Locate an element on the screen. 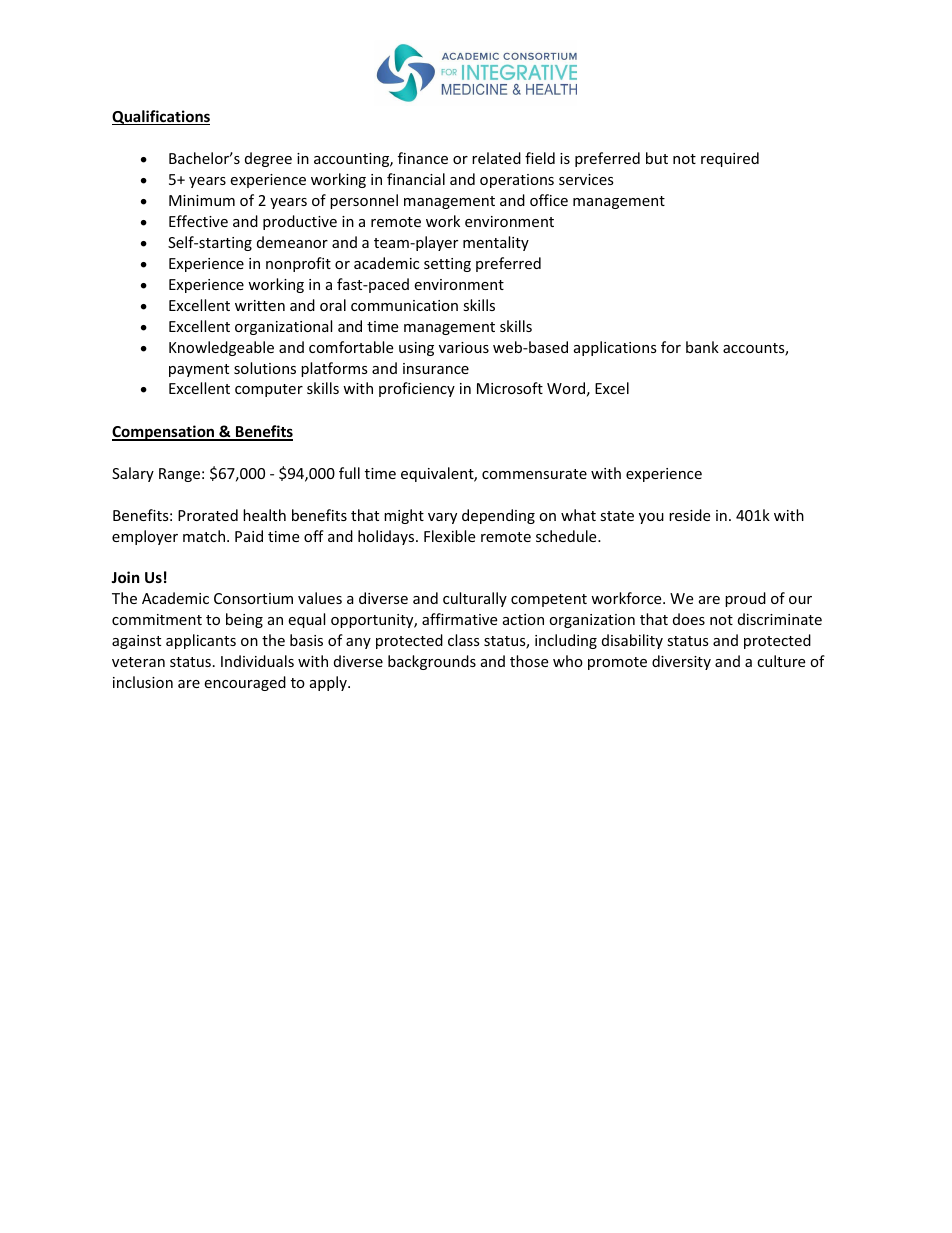 This screenshot has height=1233, width=952. Individuals is located at coordinates (257, 661).
